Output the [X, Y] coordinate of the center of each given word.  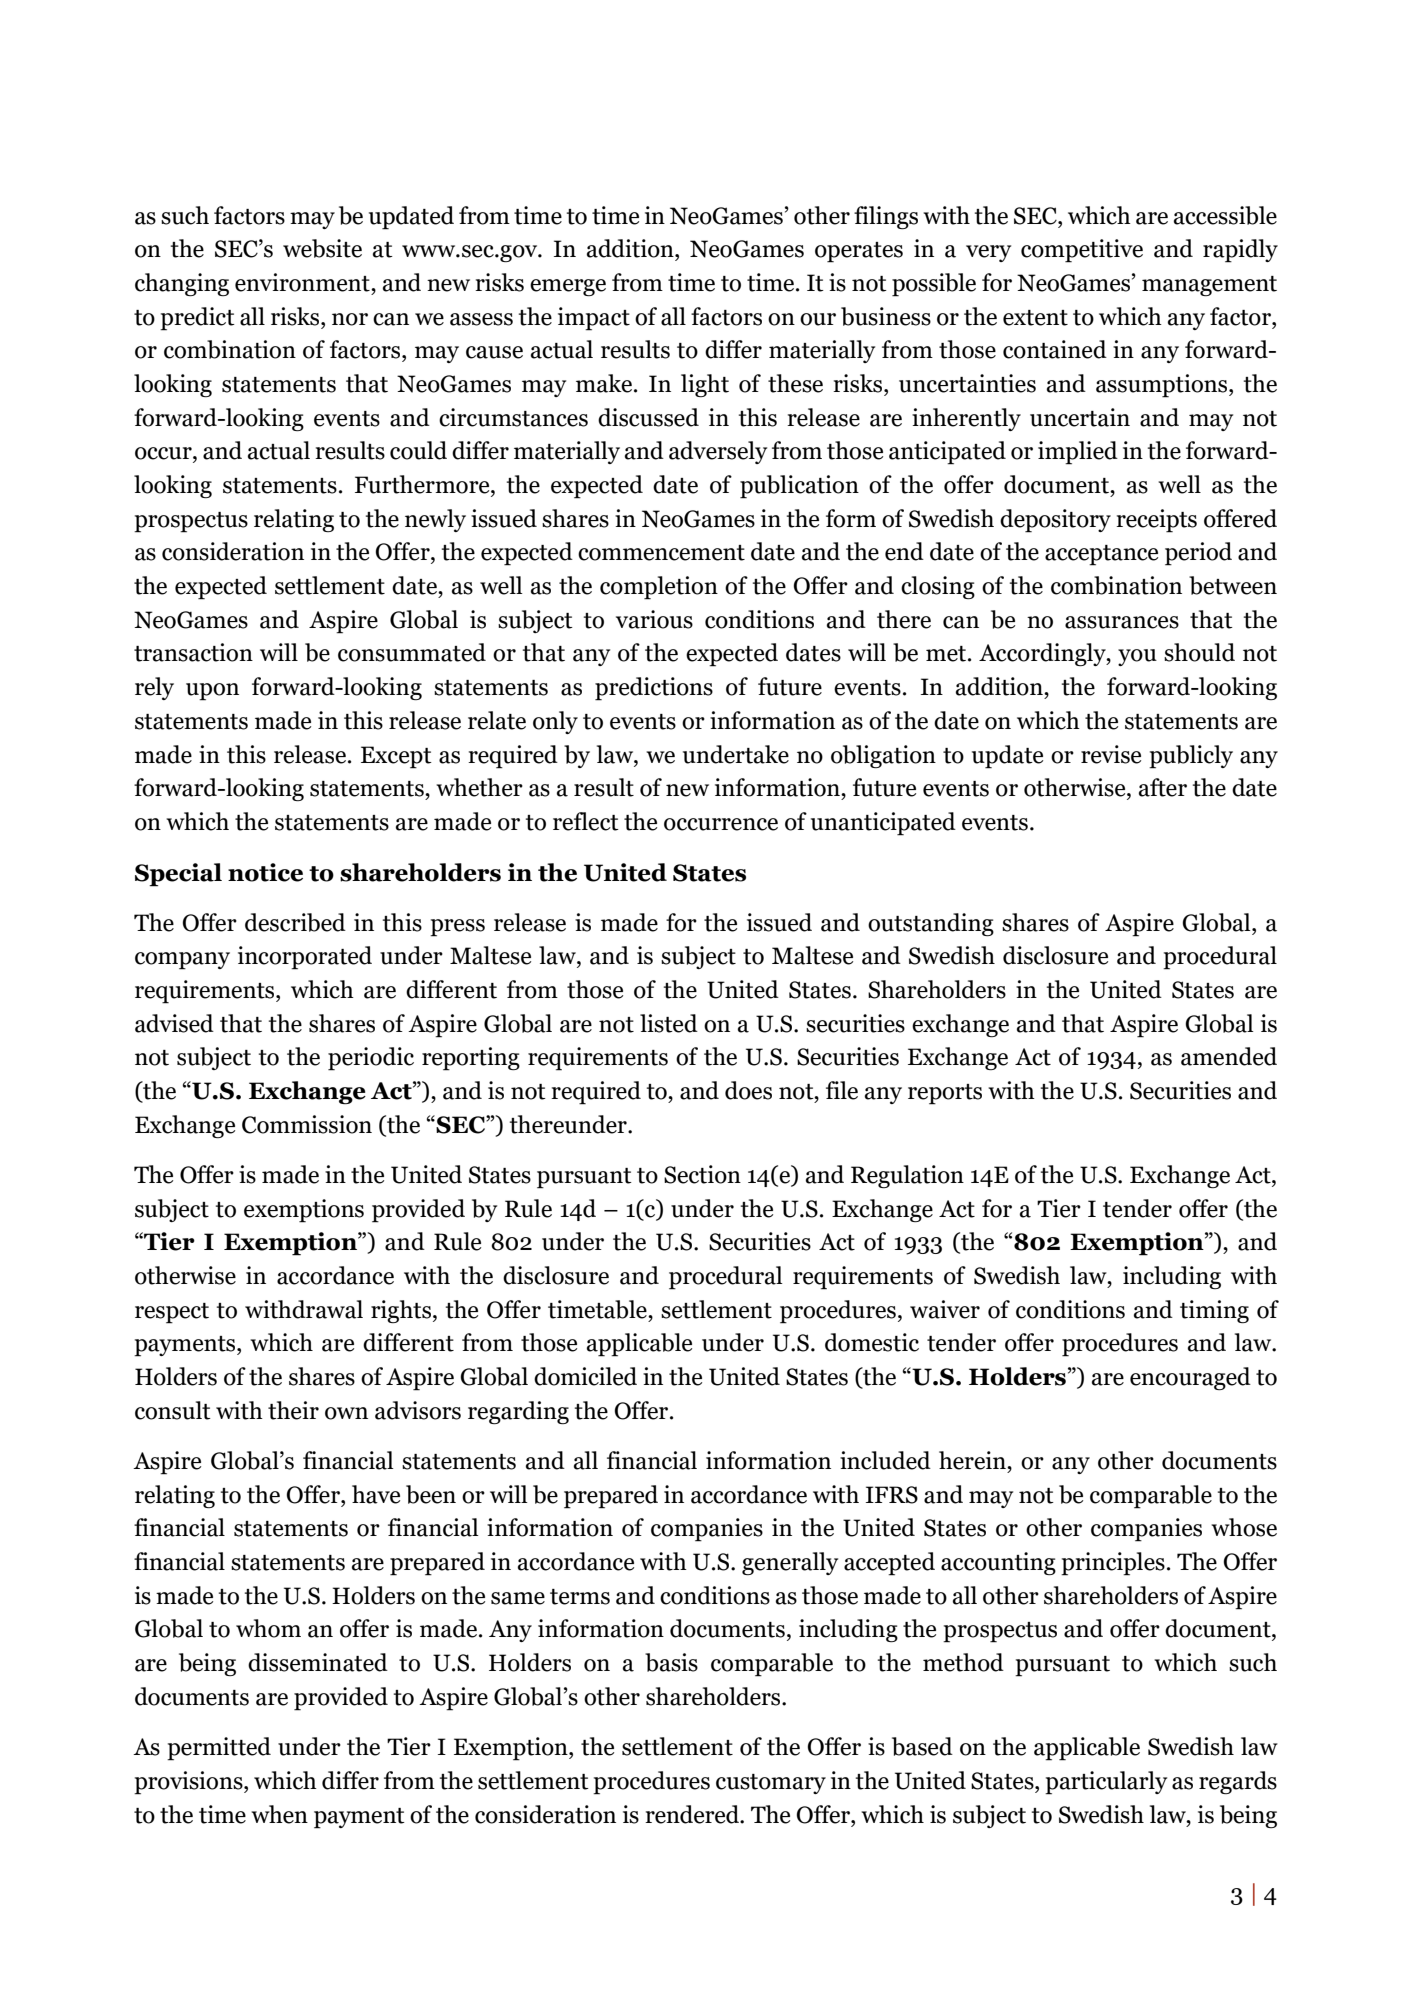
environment [303, 282]
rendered [693, 1814]
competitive [1082, 251]
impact [594, 319]
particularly [1106, 1783]
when [279, 1814]
